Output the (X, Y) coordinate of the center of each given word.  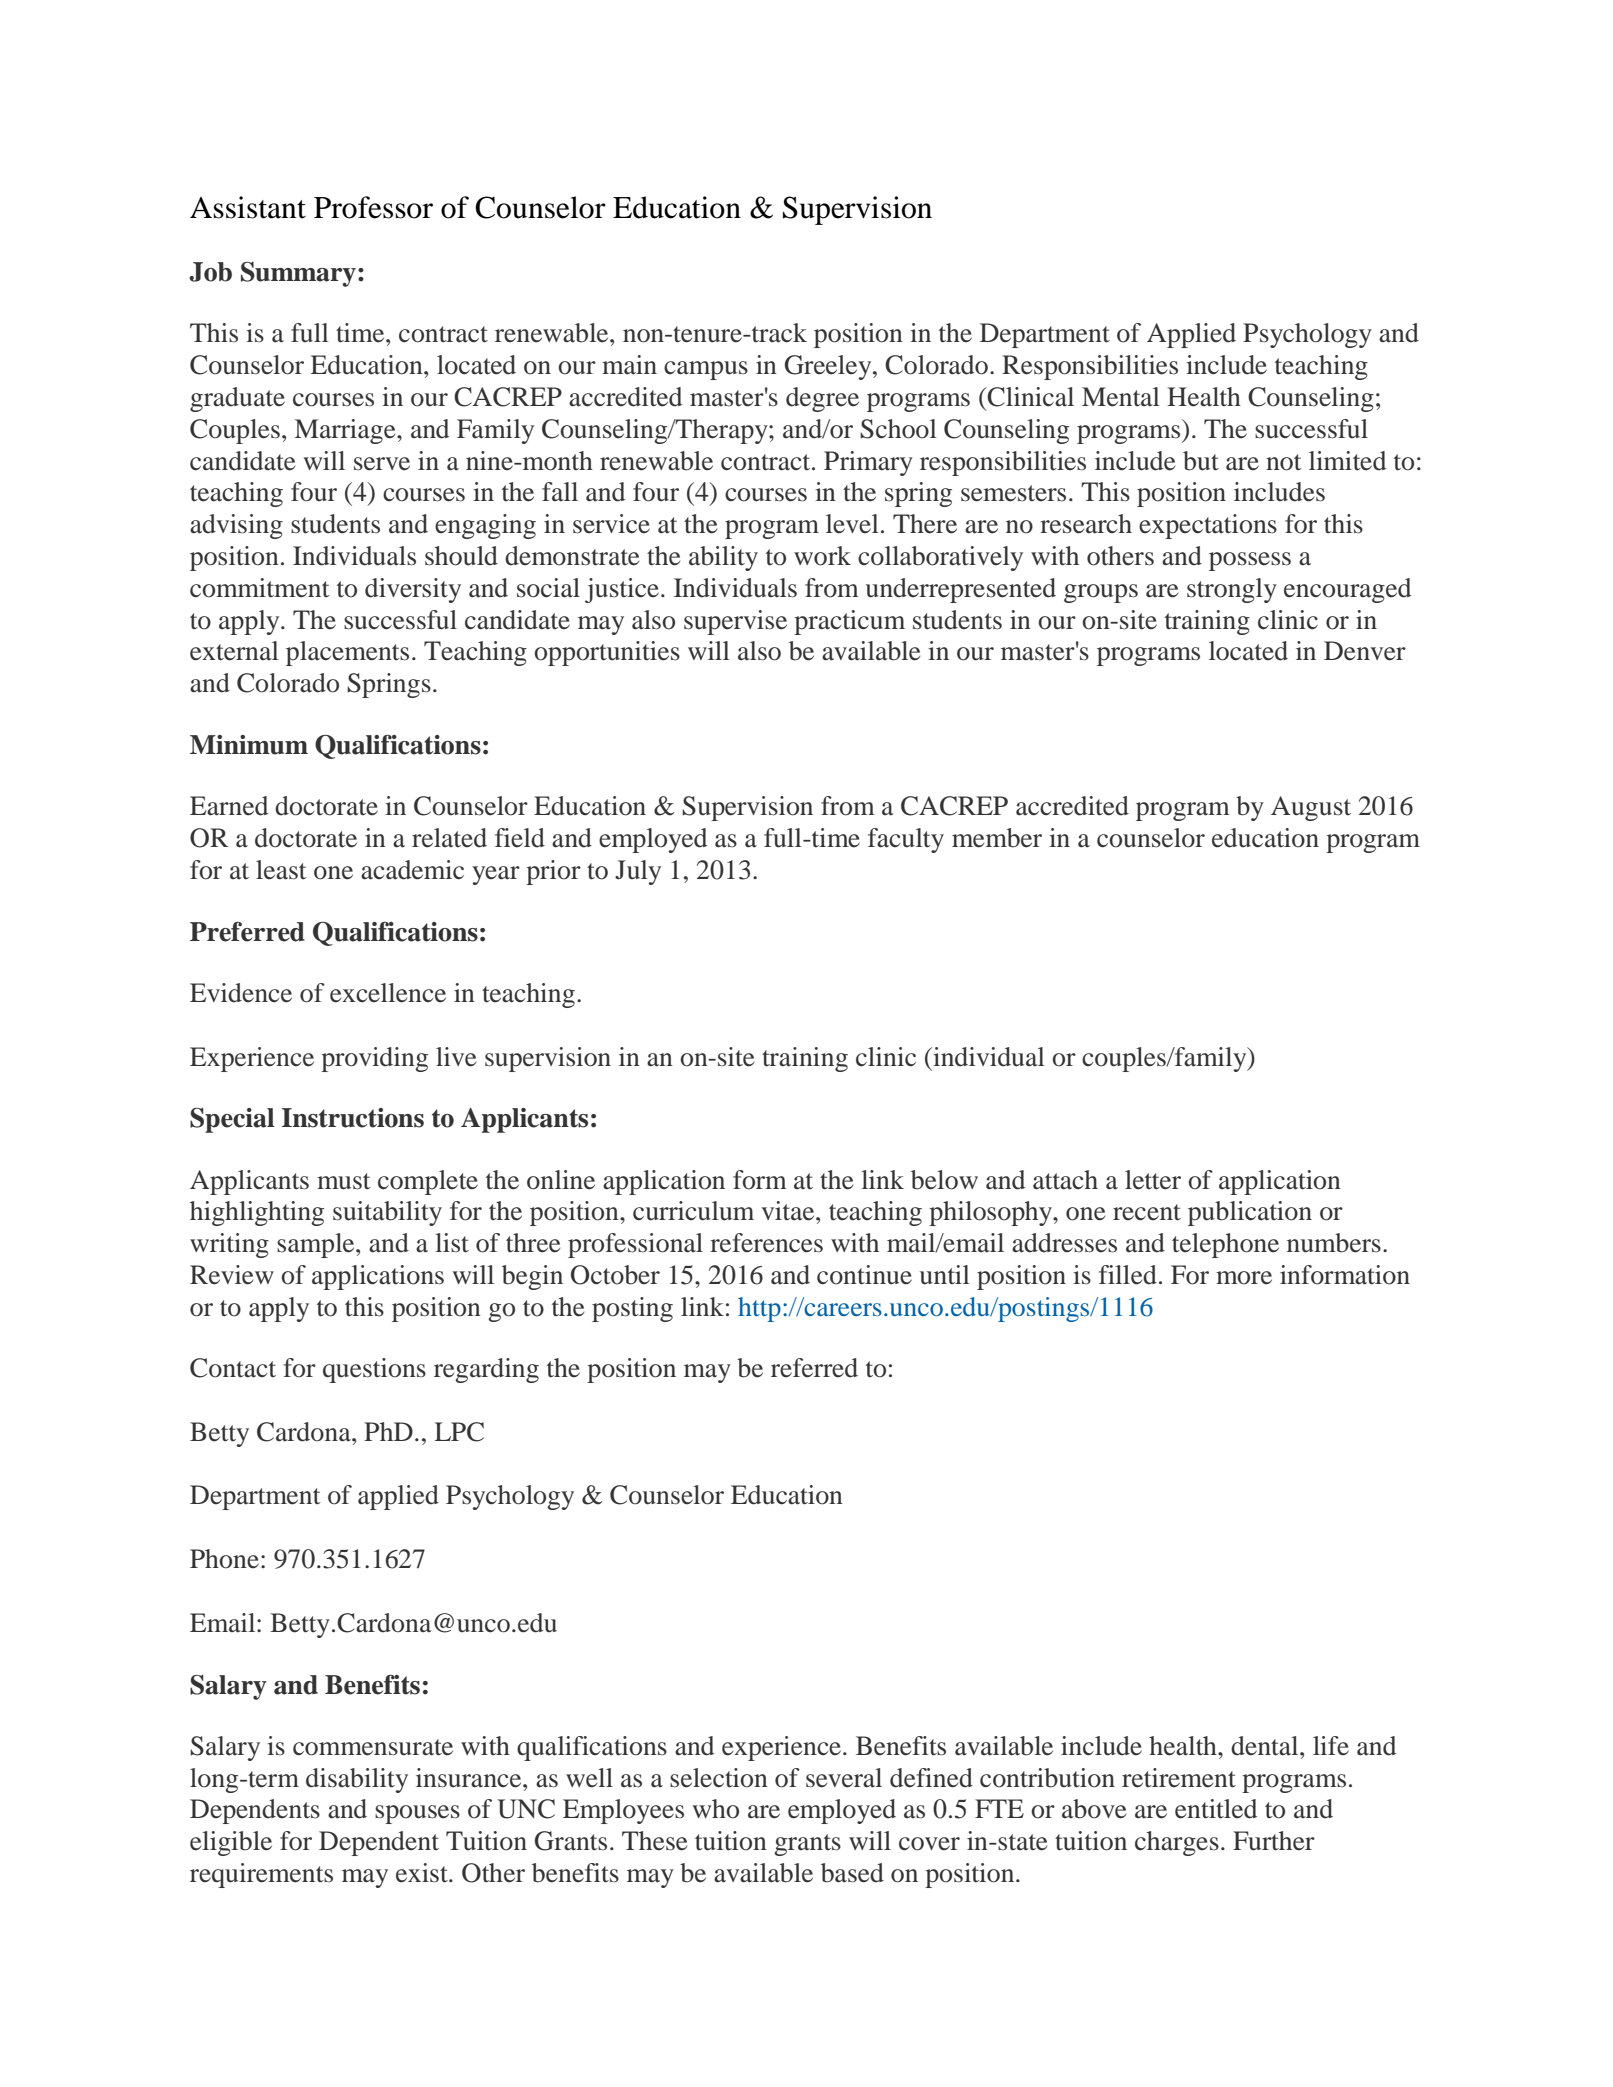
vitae (789, 1211)
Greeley (829, 367)
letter (1153, 1180)
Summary (298, 274)
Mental (1121, 397)
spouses (417, 1814)
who (716, 1809)
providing (374, 1059)
